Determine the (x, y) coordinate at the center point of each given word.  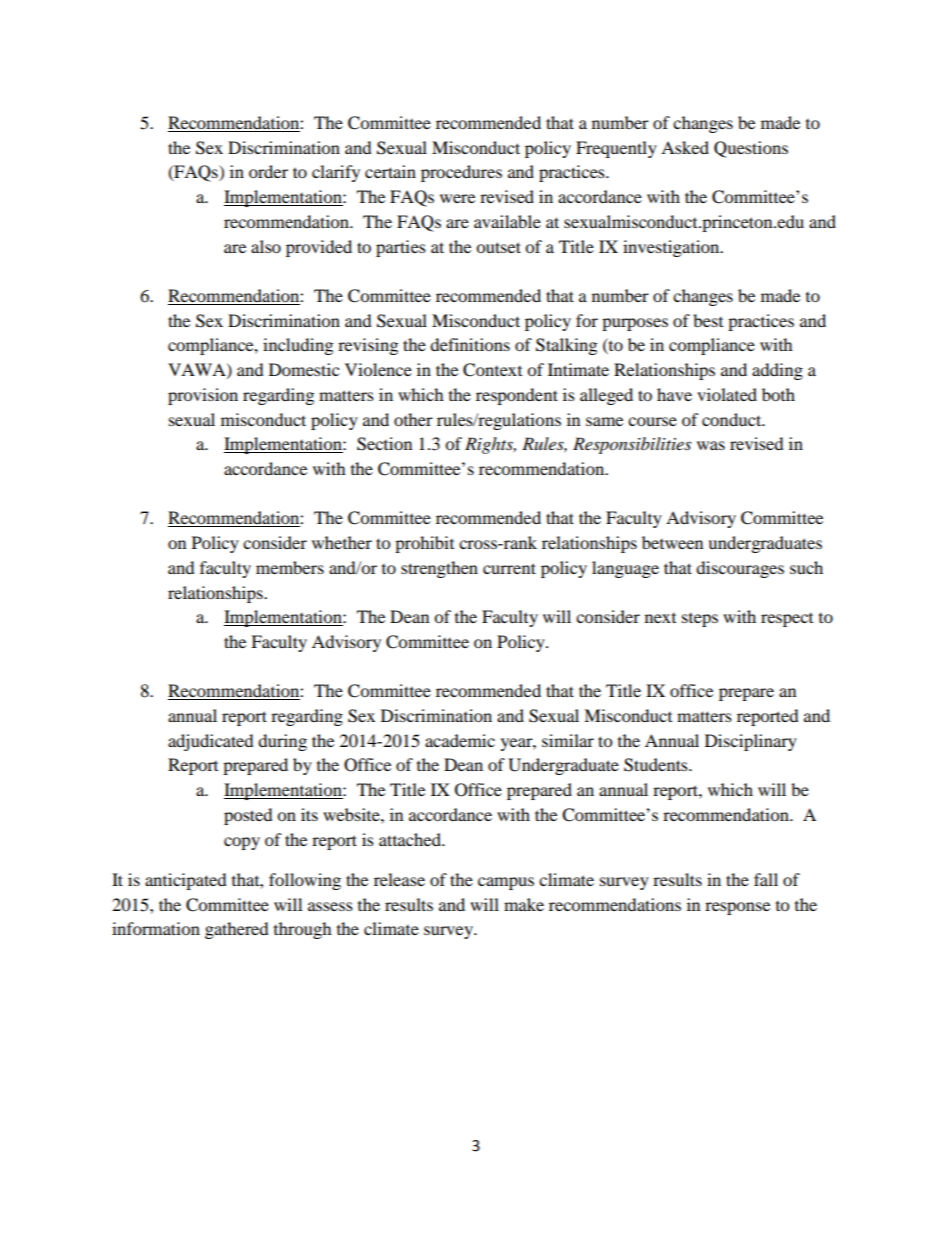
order (268, 171)
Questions (751, 149)
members (290, 567)
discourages (740, 569)
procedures (461, 173)
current (509, 568)
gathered (237, 930)
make (524, 904)
